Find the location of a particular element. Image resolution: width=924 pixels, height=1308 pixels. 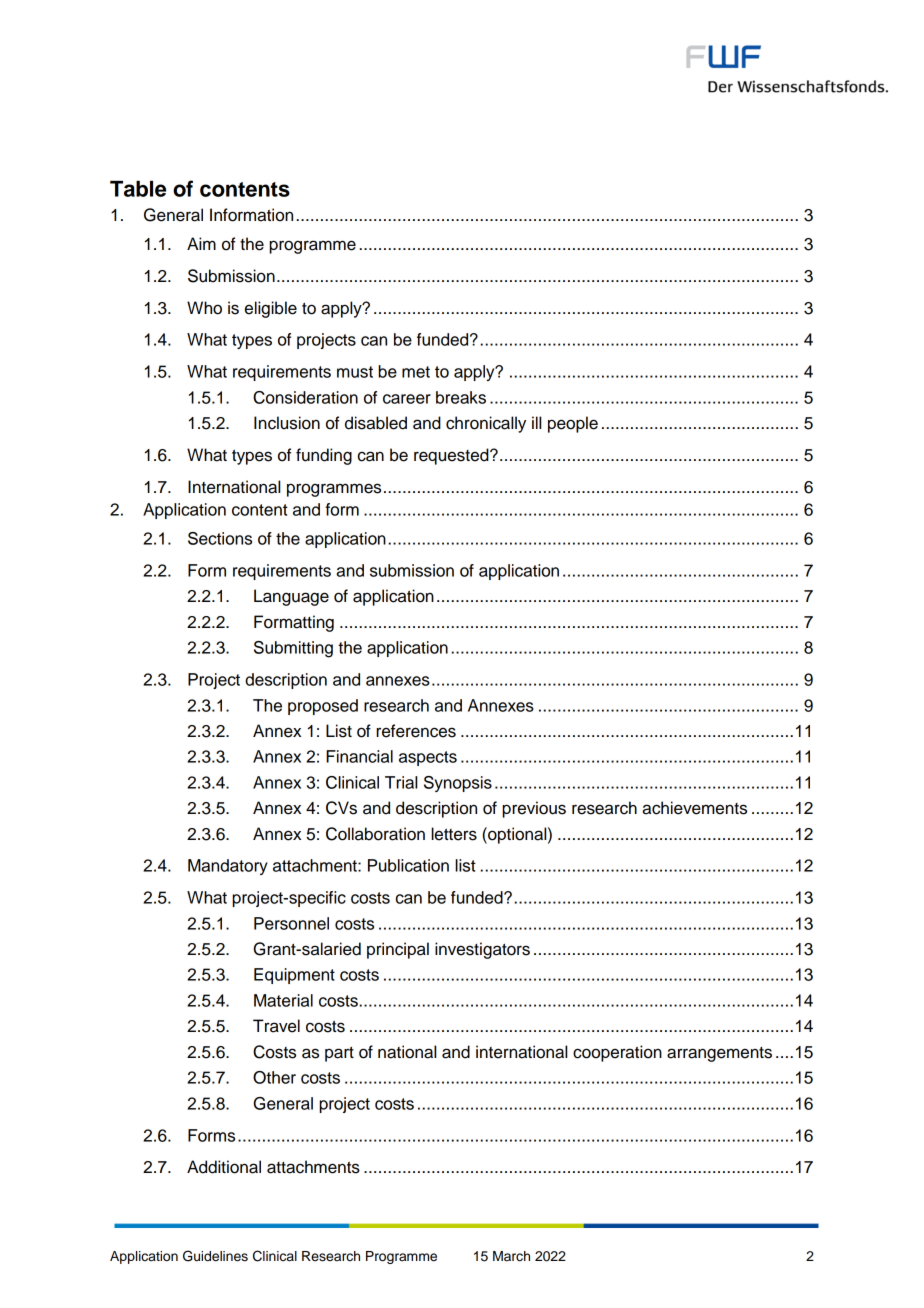

chronically is located at coordinates (486, 424).
